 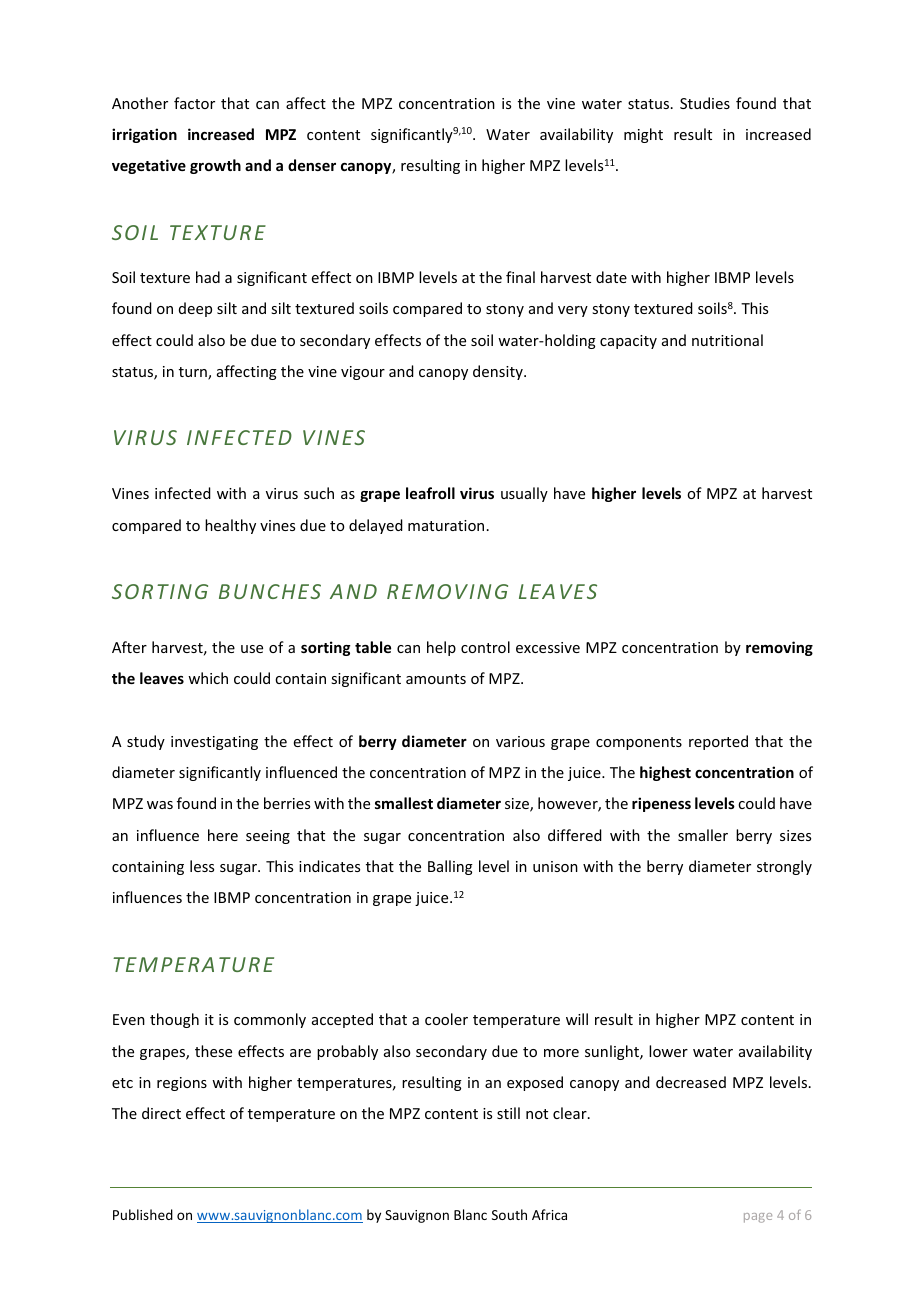 I want to click on Published, so click(x=143, y=1214).
